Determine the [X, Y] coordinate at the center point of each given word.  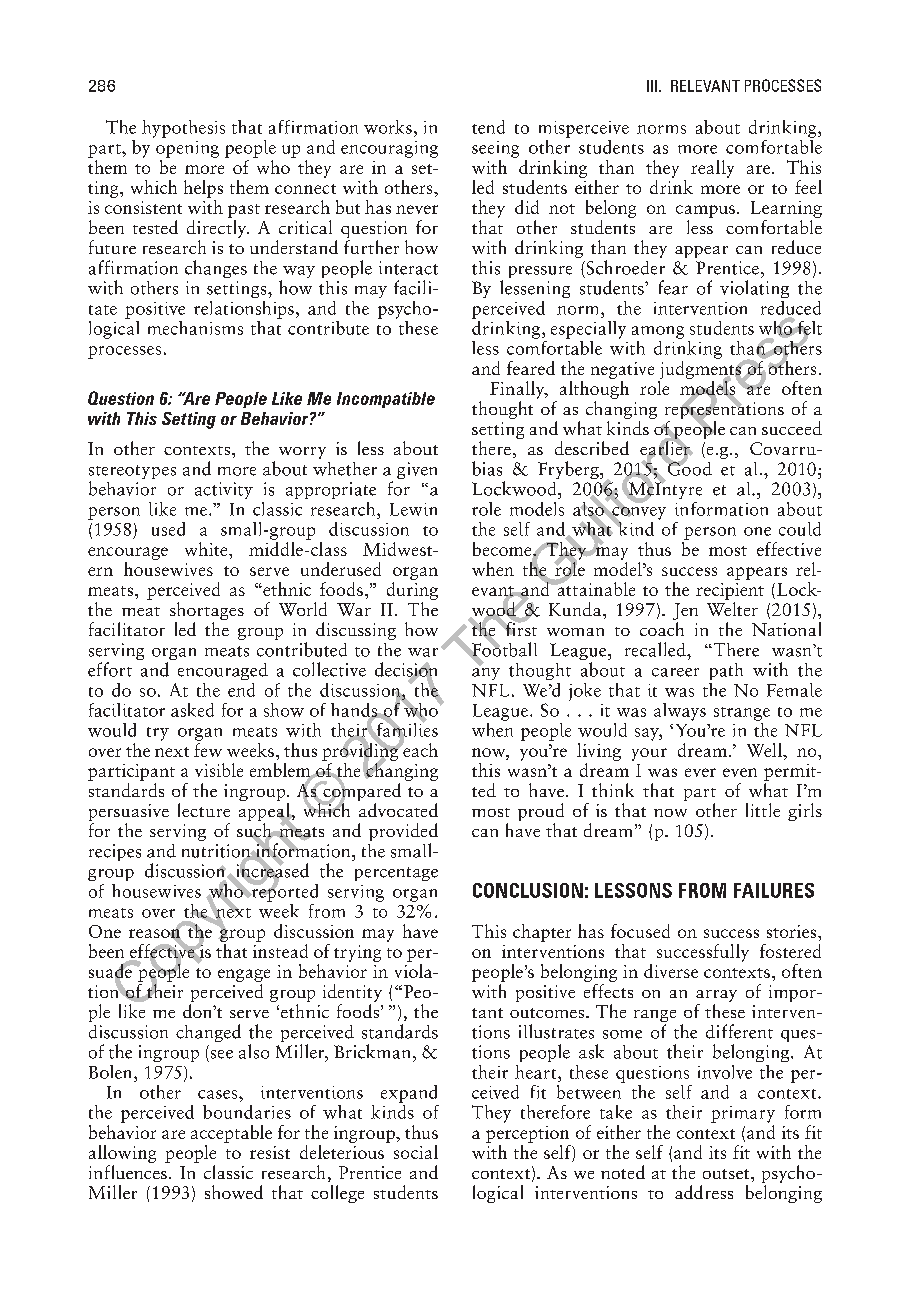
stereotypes [132, 473]
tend [488, 127]
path [726, 671]
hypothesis [183, 129]
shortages [207, 612]
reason [155, 933]
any [486, 672]
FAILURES [774, 890]
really [712, 169]
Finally [518, 390]
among [658, 332]
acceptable [231, 1134]
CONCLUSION [528, 890]
